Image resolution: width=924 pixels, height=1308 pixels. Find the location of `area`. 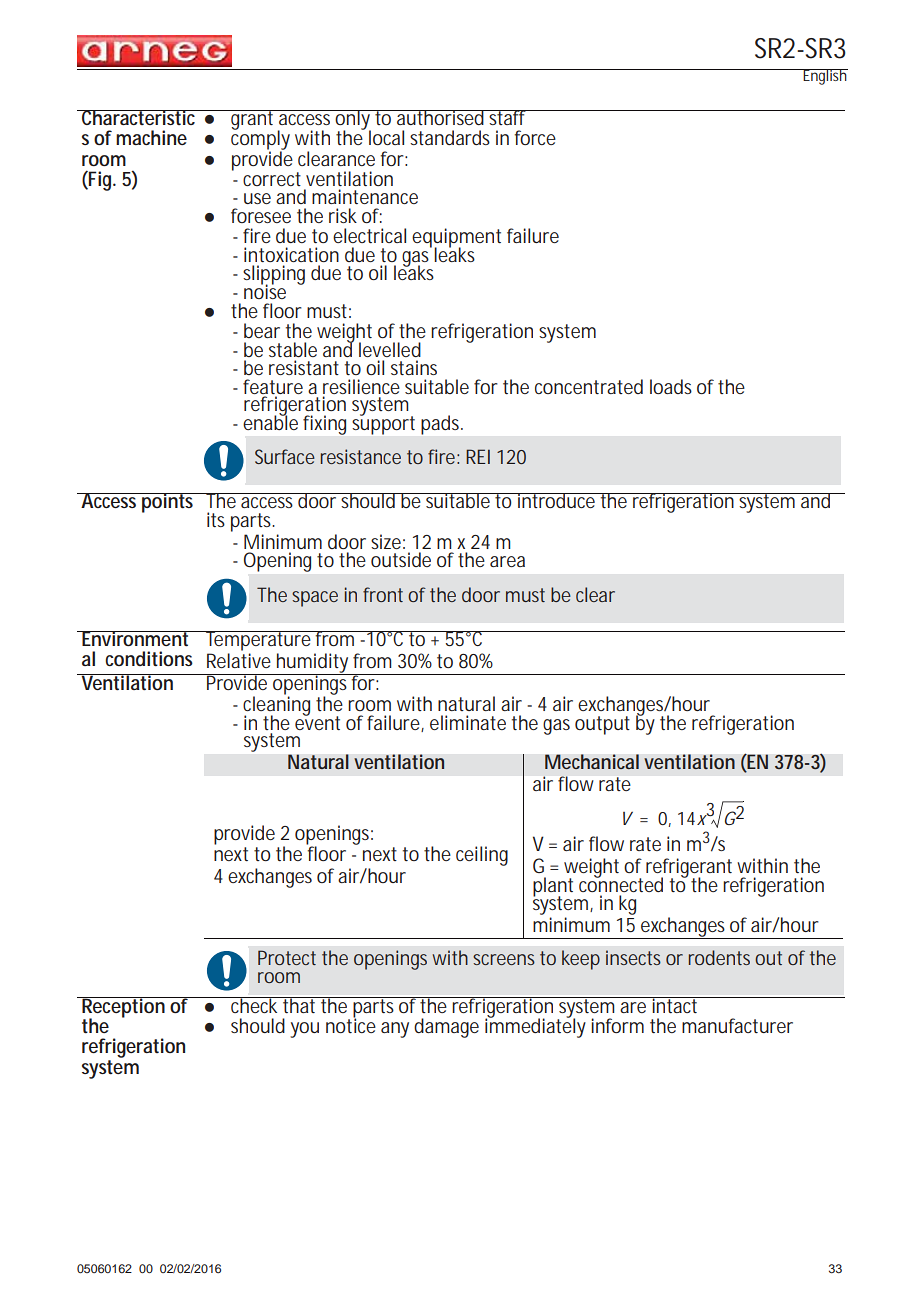

area is located at coordinates (507, 561).
